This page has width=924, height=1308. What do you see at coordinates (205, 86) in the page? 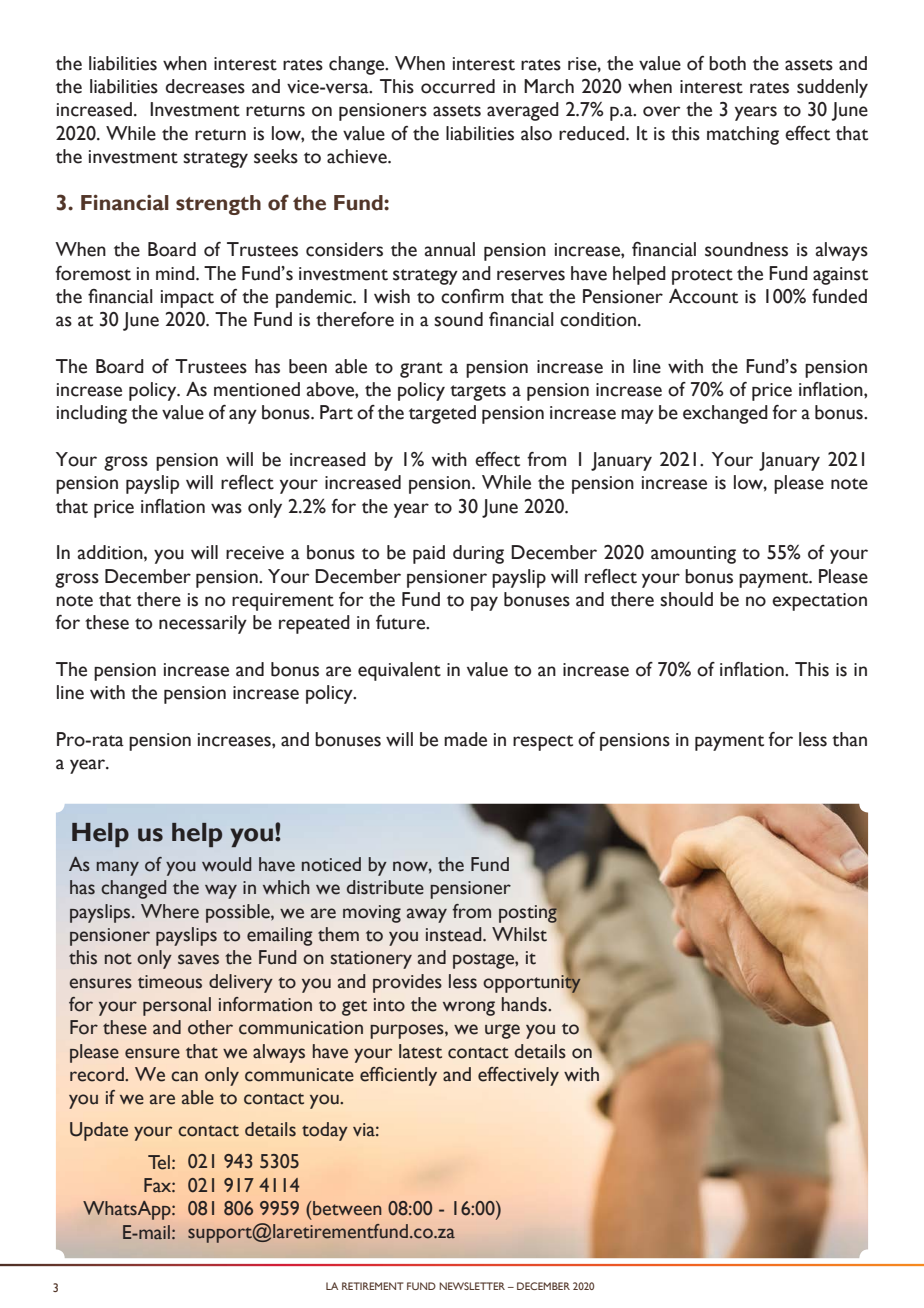
I see `decreases` at bounding box center [205, 86].
